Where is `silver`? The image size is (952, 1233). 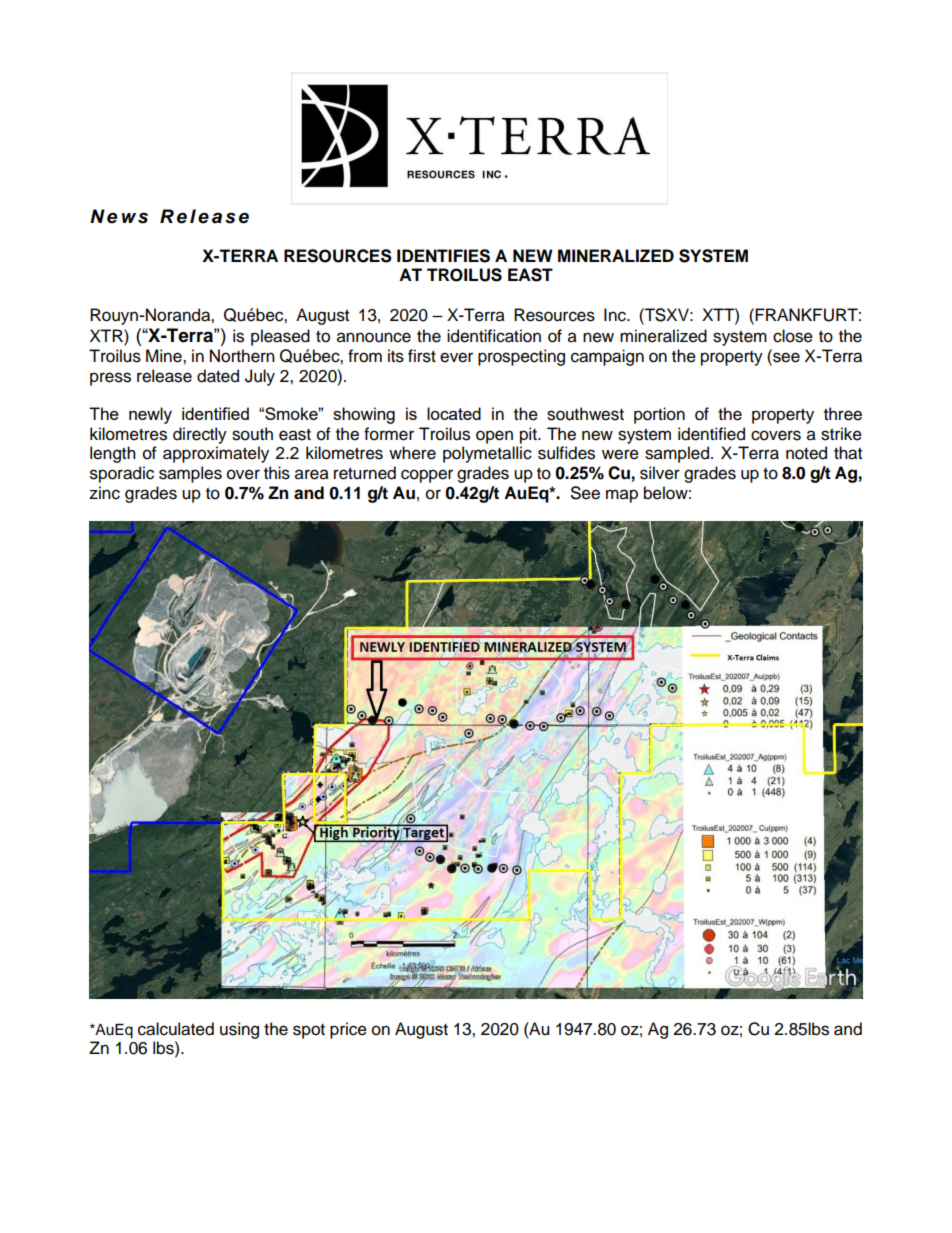 silver is located at coordinates (660, 473).
